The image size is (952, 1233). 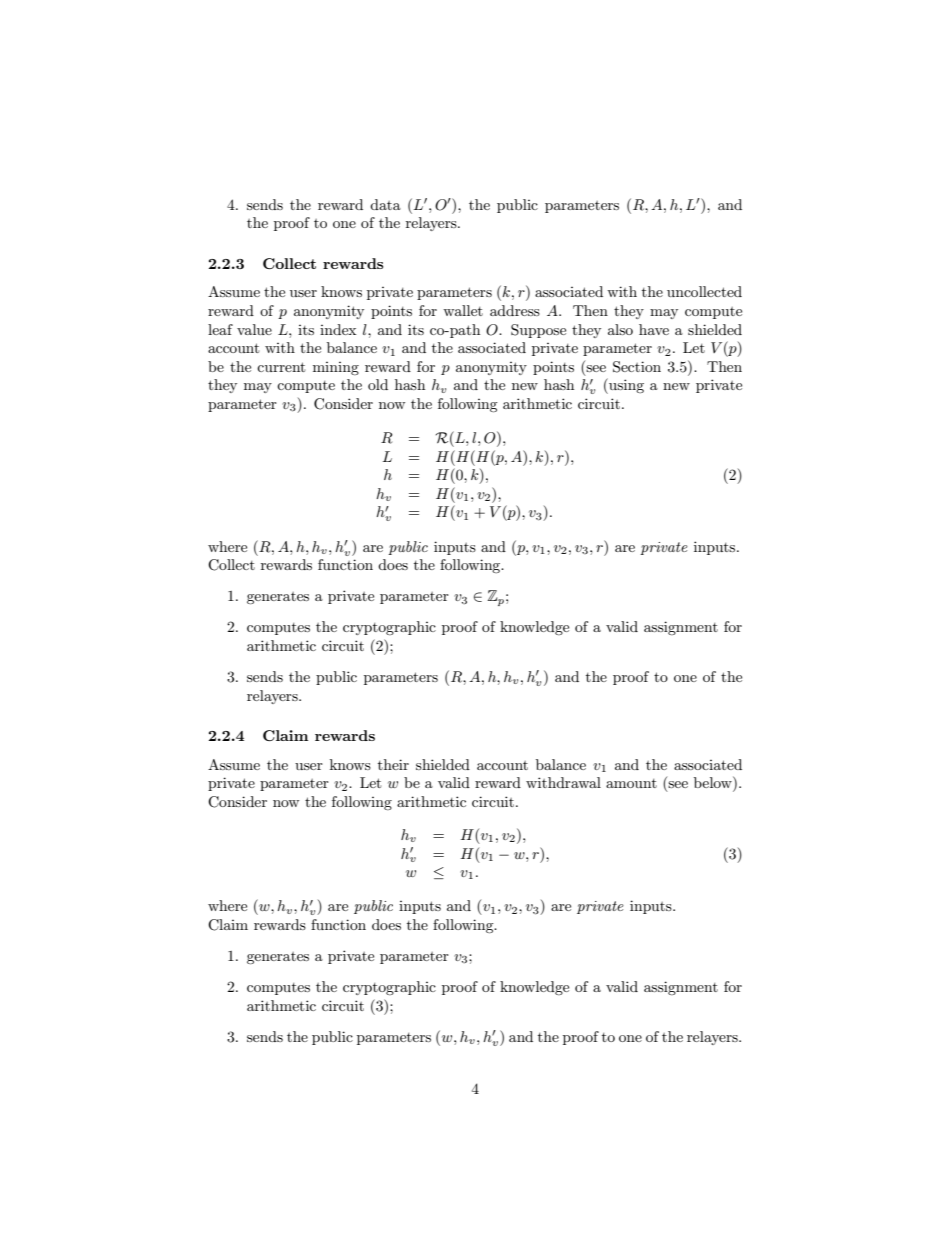 What do you see at coordinates (625, 386) in the page?
I see `using` at bounding box center [625, 386].
